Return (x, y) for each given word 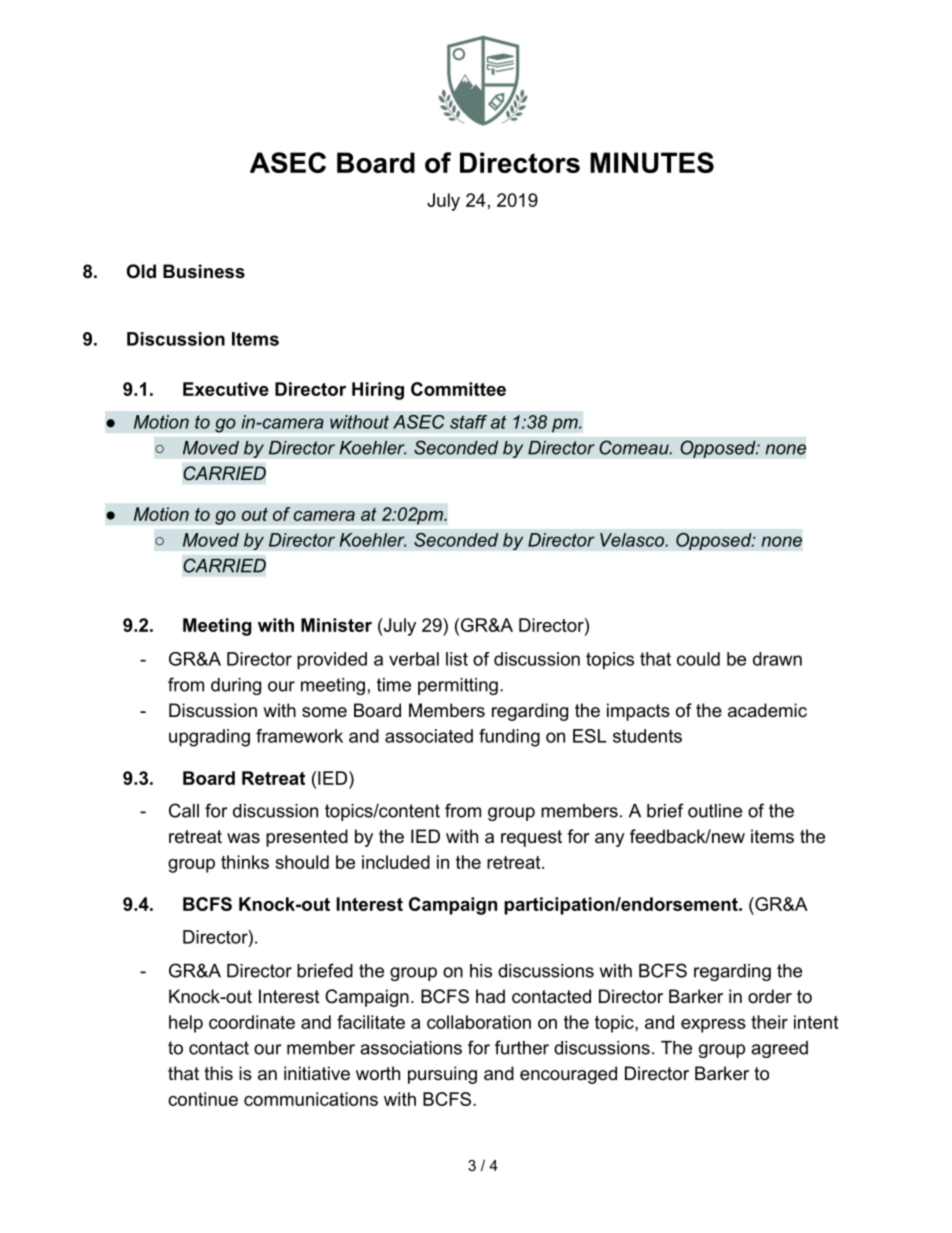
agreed (779, 1049)
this (218, 1073)
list (457, 659)
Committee (458, 389)
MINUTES (652, 162)
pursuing (442, 1075)
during (236, 686)
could (698, 659)
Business (204, 271)
